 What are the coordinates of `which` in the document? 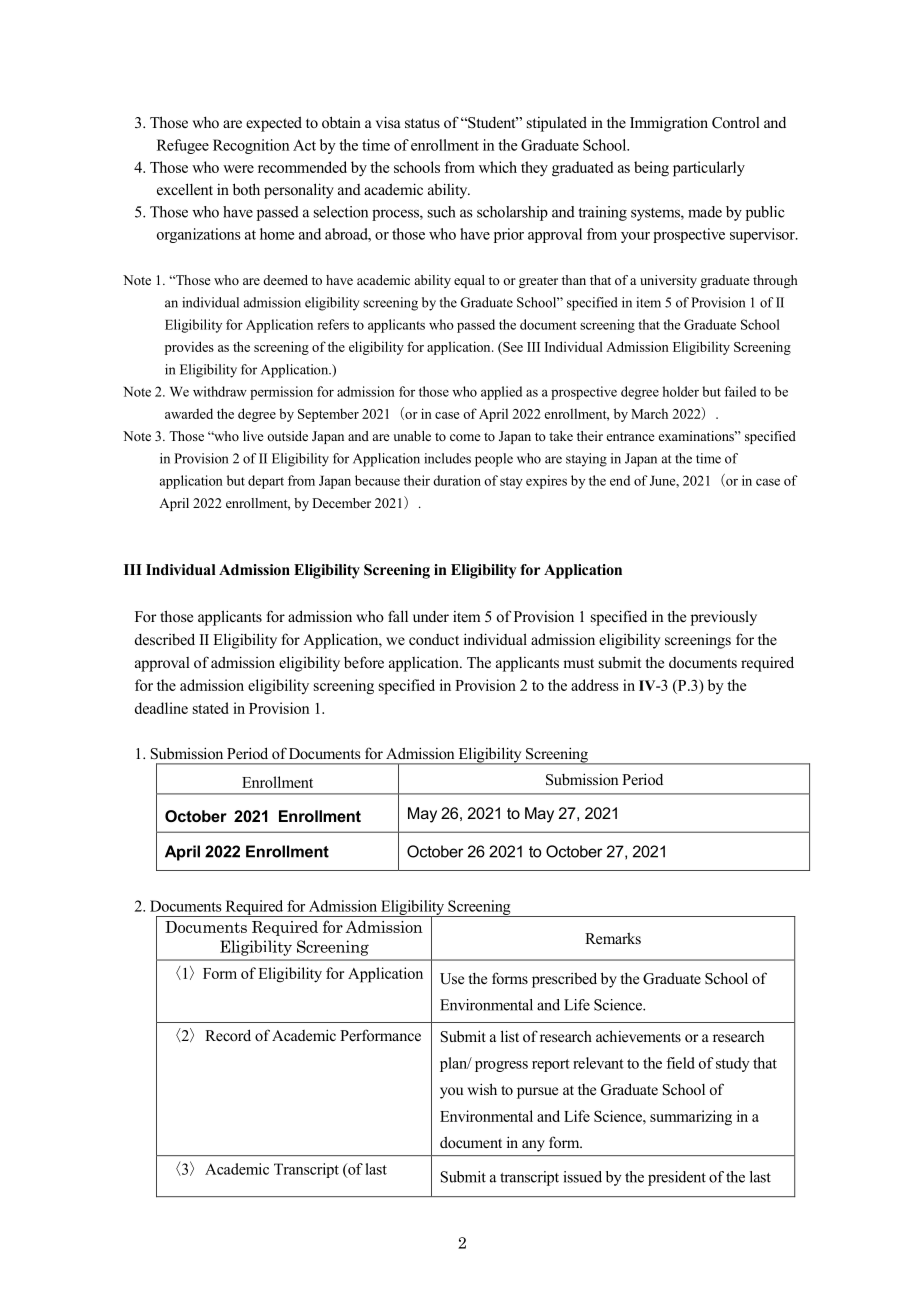 It's located at (498, 167).
